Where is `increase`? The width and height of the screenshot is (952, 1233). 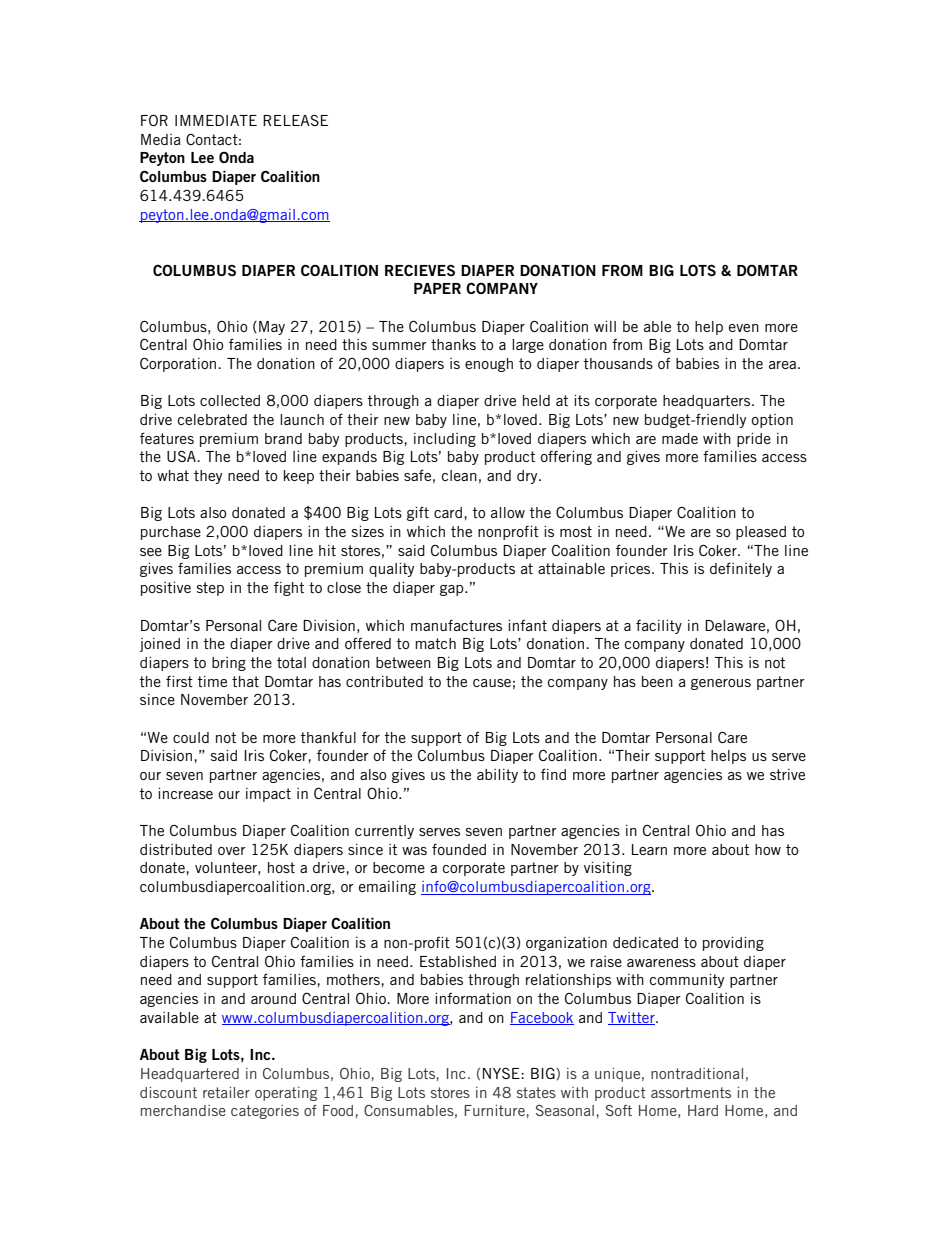
increase is located at coordinates (185, 793).
